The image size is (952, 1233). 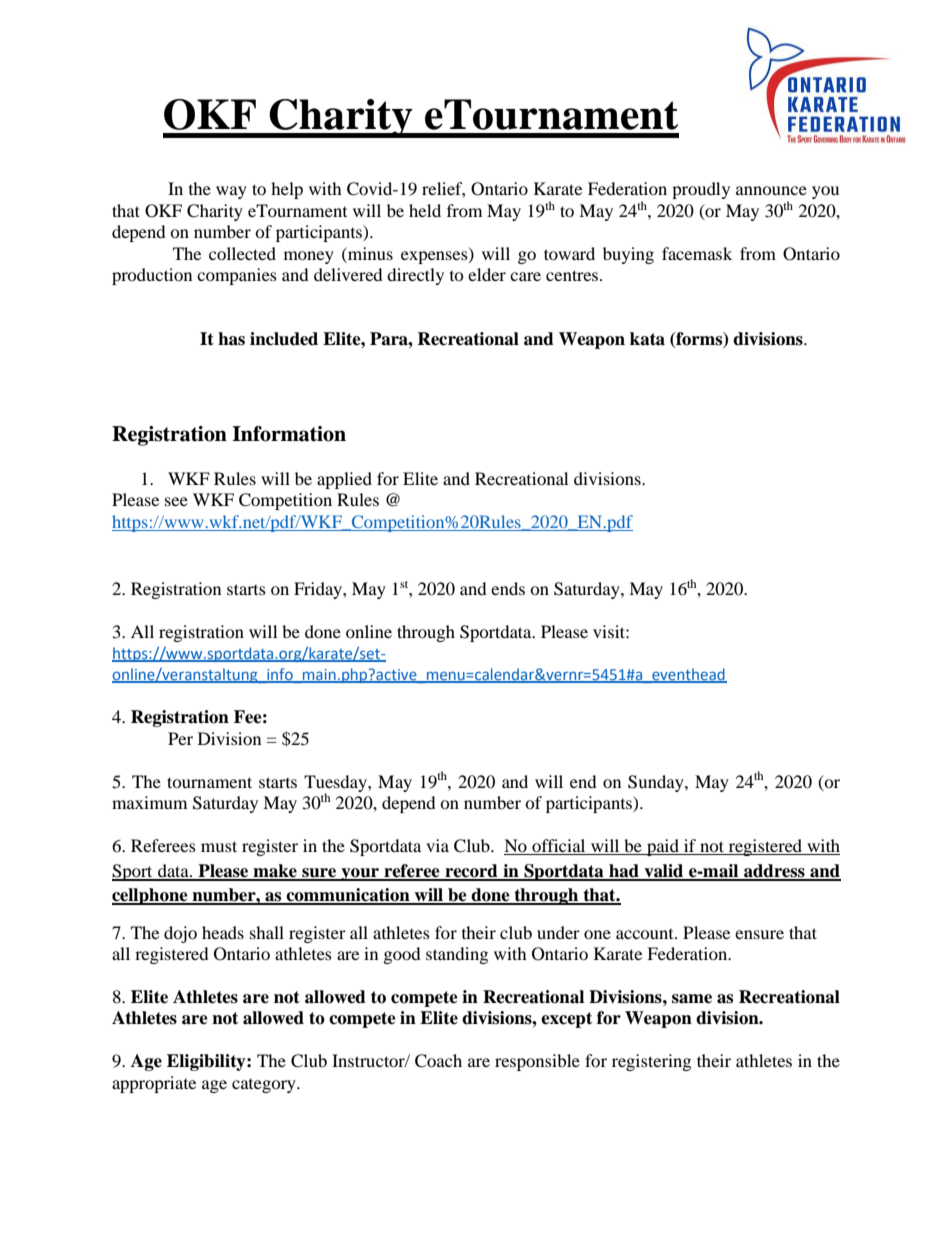 I want to click on see, so click(x=176, y=501).
